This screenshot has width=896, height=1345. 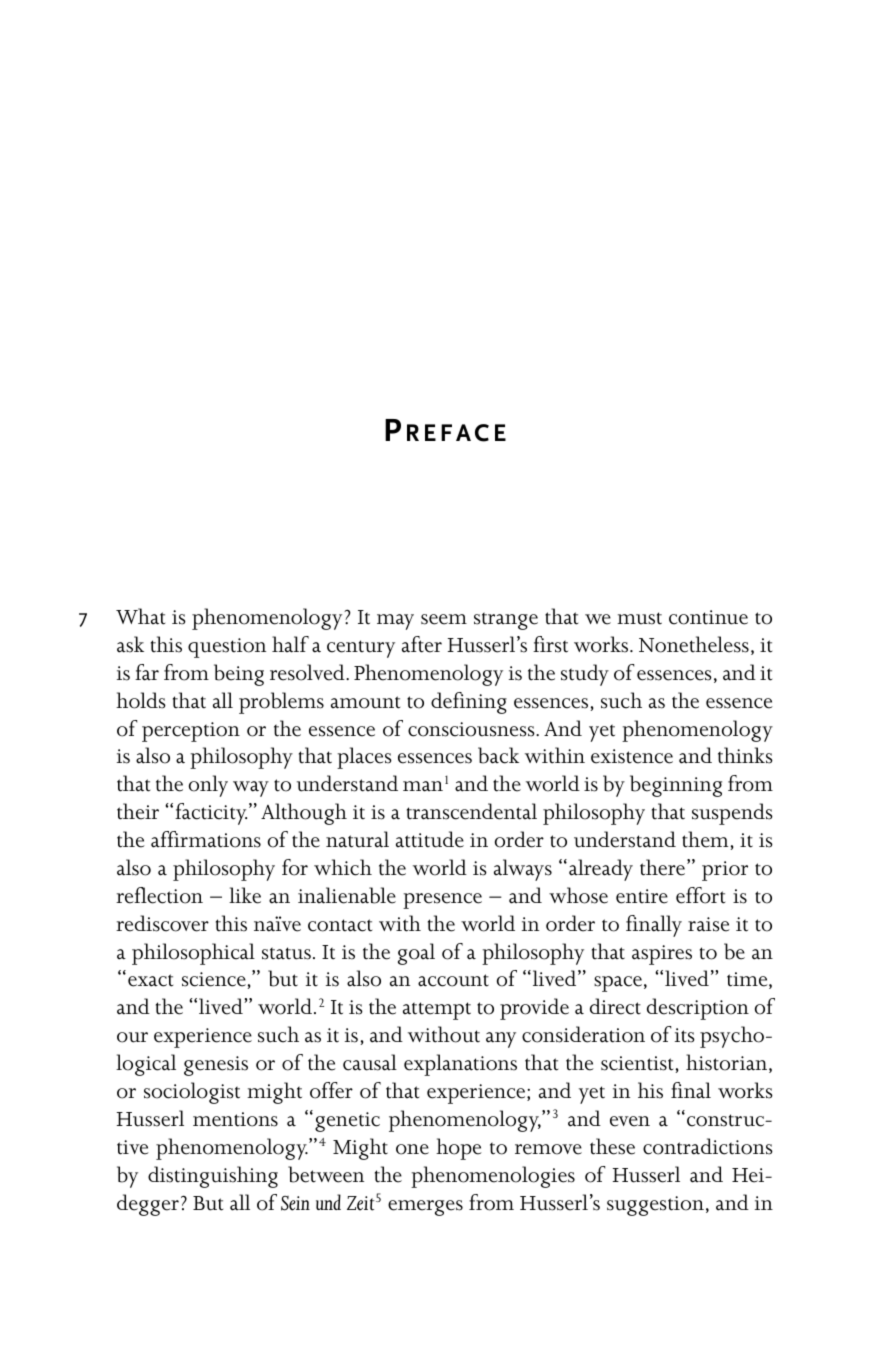 What do you see at coordinates (227, 648) in the screenshot?
I see `question` at bounding box center [227, 648].
